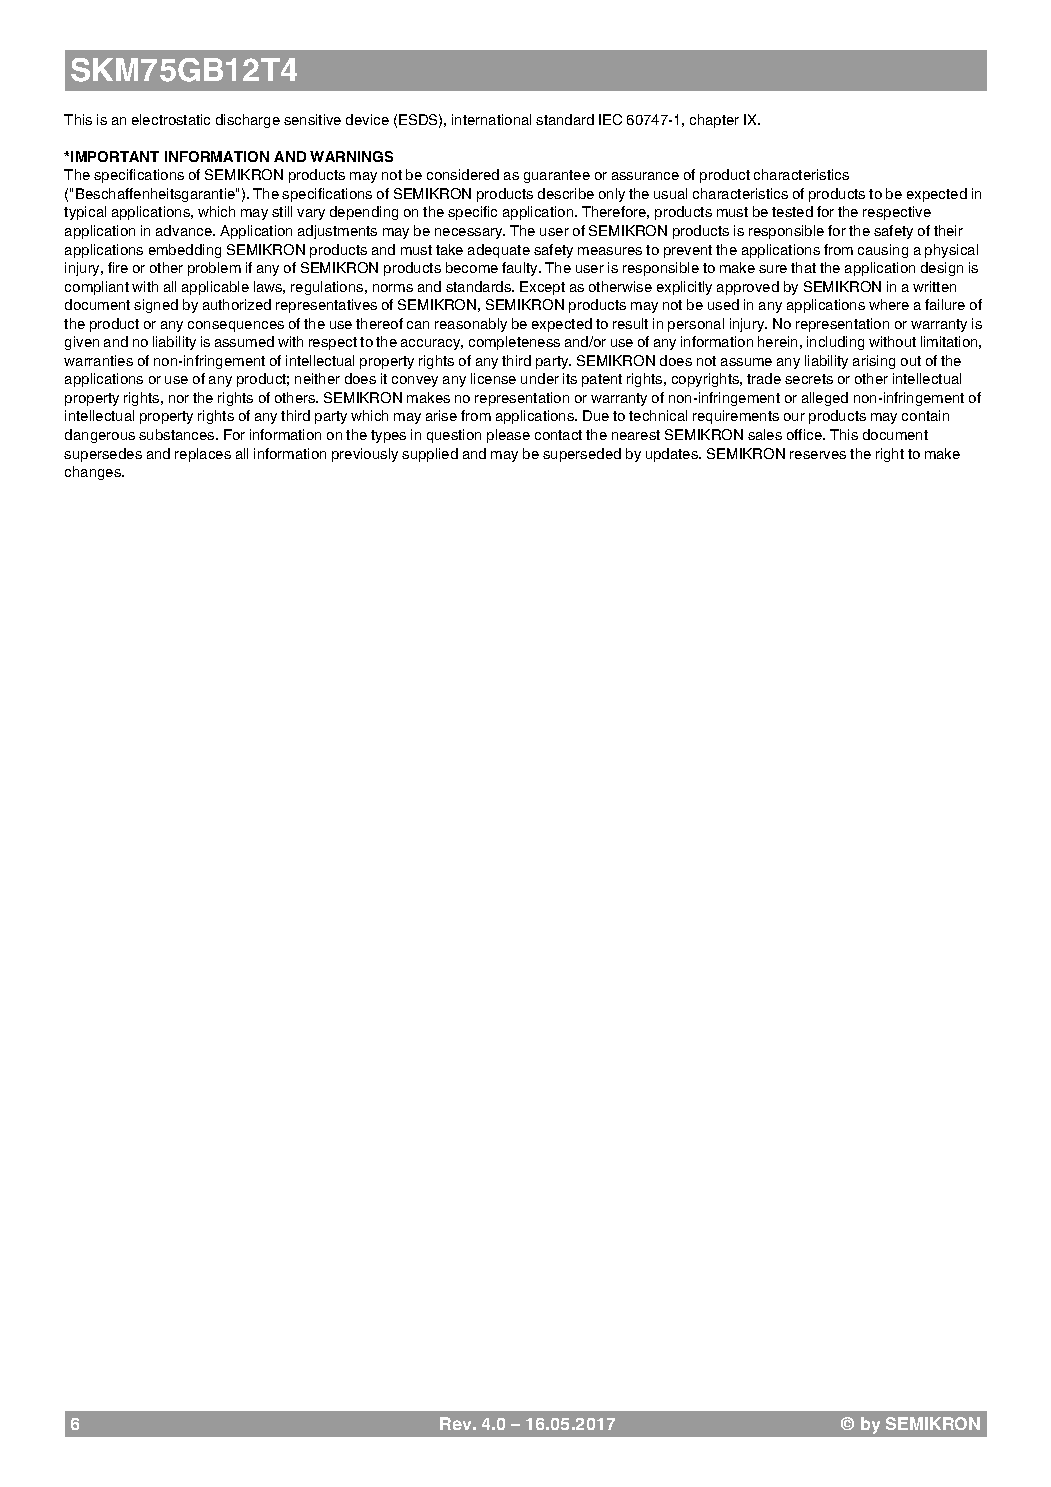 The image size is (1051, 1487). I want to click on warranties, so click(98, 360).
